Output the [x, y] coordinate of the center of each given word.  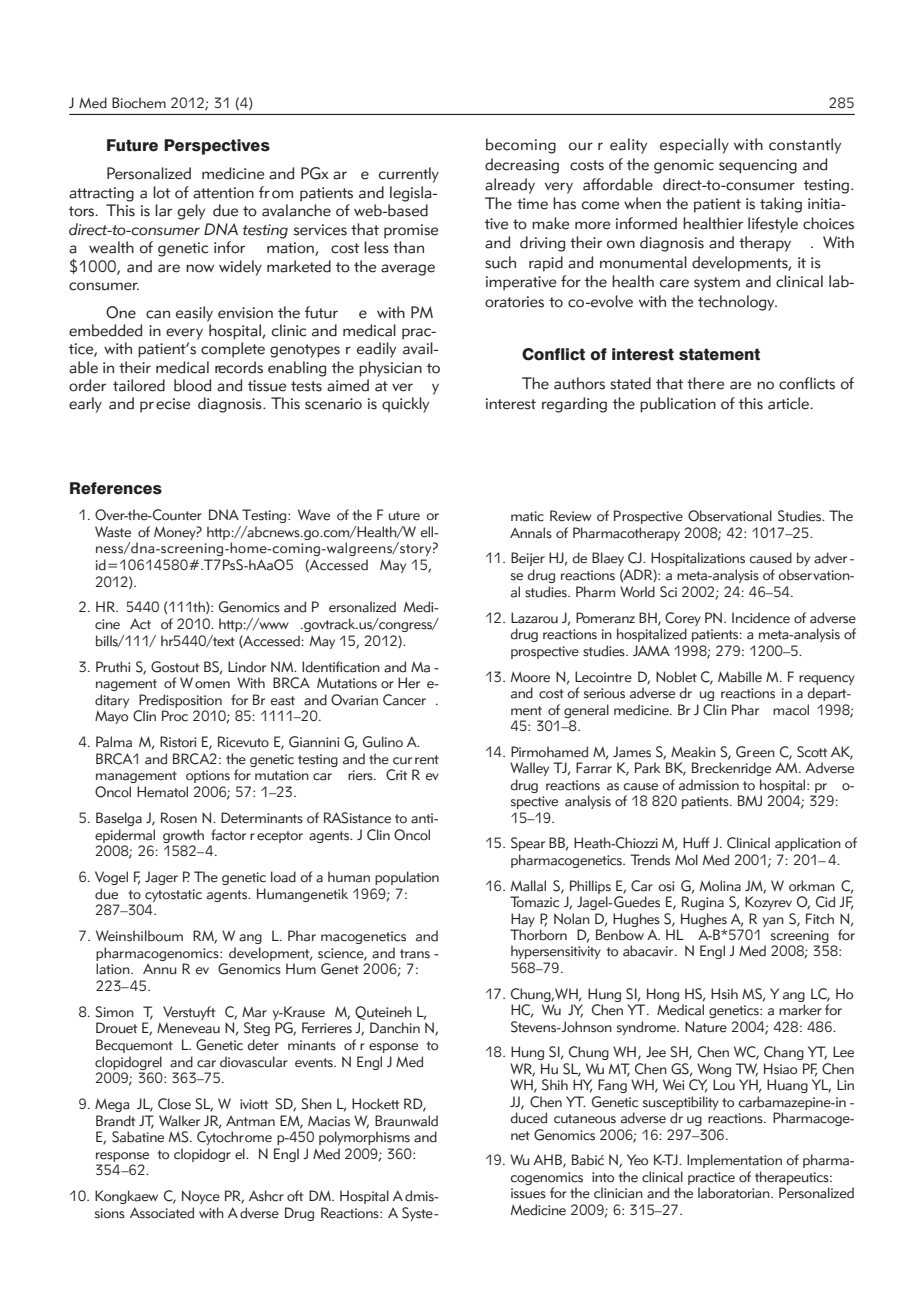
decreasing [522, 166]
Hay [523, 920]
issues [528, 1193]
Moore [530, 677]
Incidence [761, 618]
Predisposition [180, 701]
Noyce [201, 1197]
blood [192, 385]
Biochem [139, 103]
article [790, 403]
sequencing [758, 166]
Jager [161, 878]
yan [773, 922]
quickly [405, 405]
